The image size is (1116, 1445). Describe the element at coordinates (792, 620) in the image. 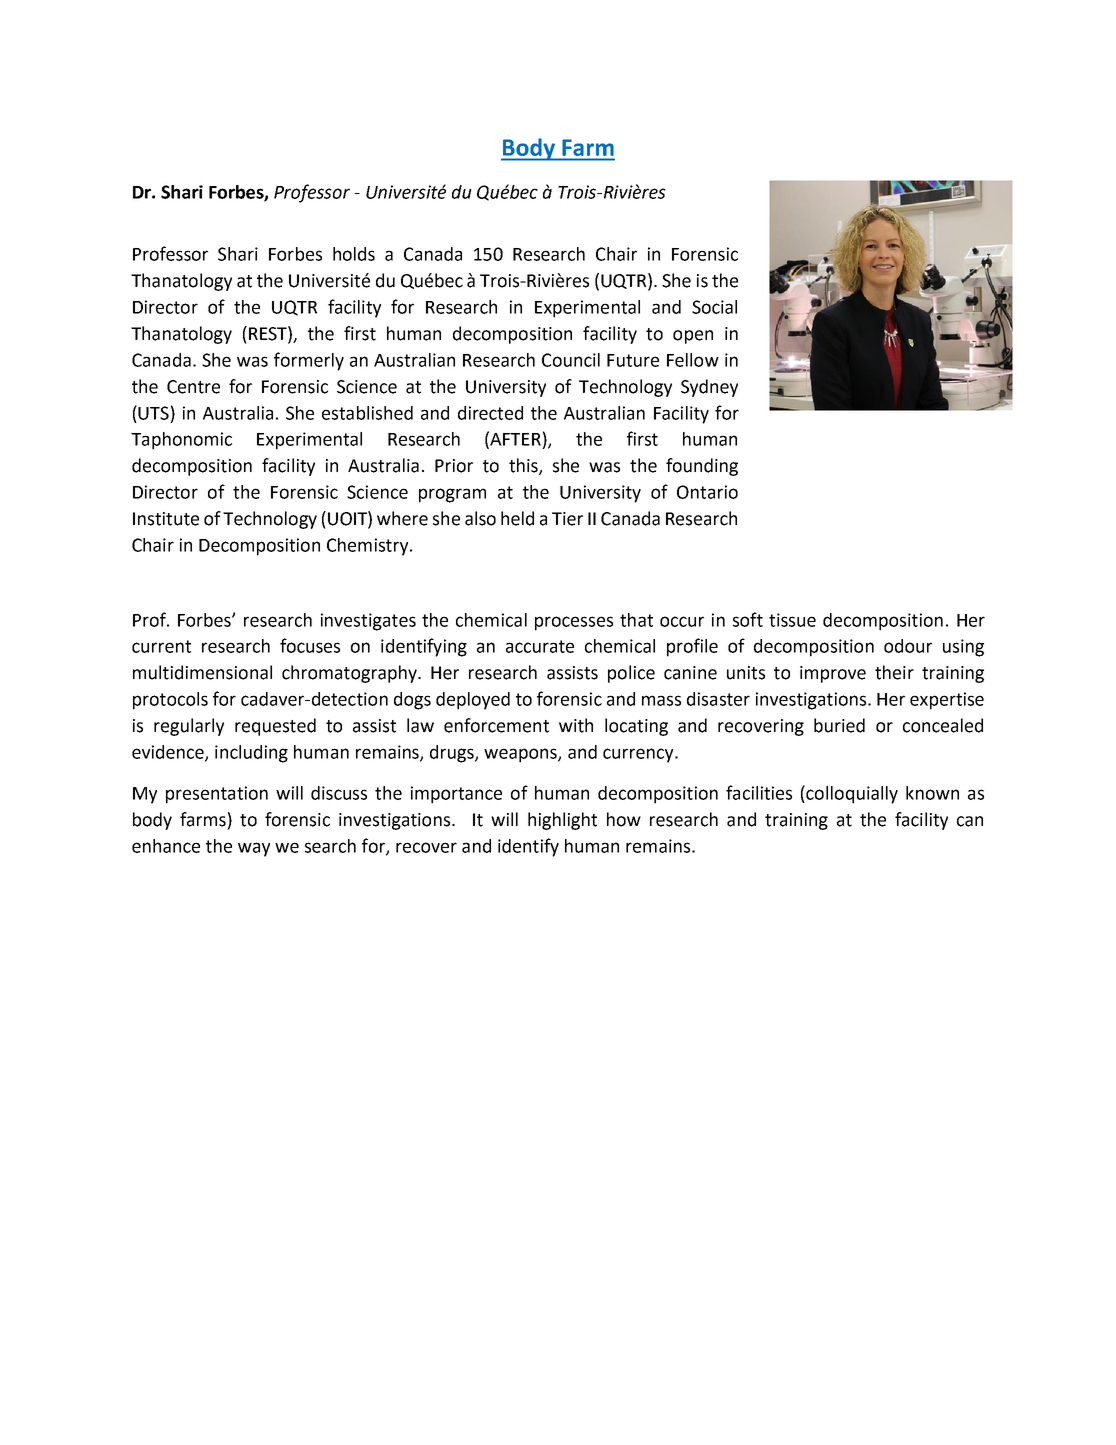

I see `tissue` at that location.
